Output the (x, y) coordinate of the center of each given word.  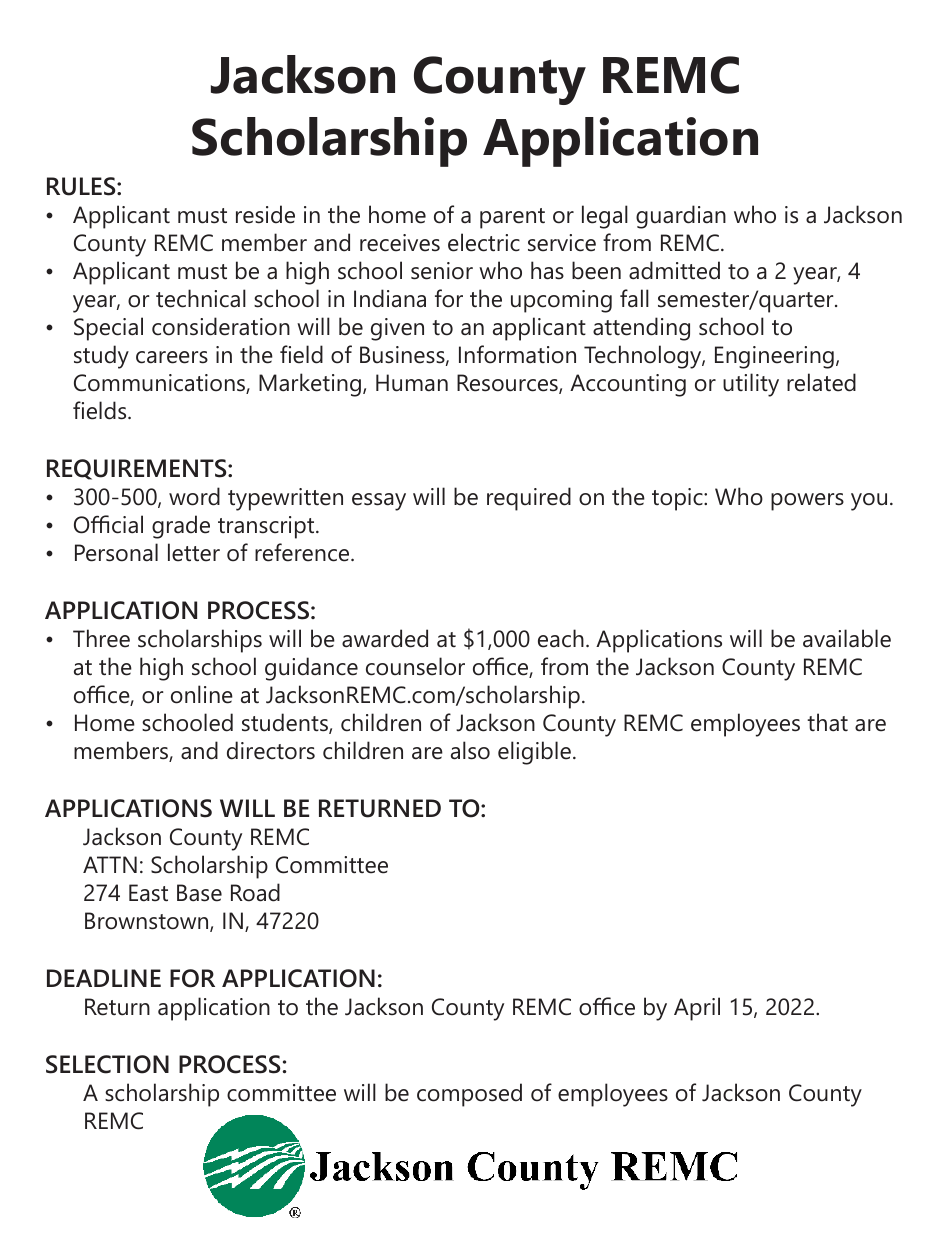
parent (512, 218)
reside (265, 214)
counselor (415, 666)
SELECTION (107, 1064)
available (847, 638)
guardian (681, 217)
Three (101, 638)
